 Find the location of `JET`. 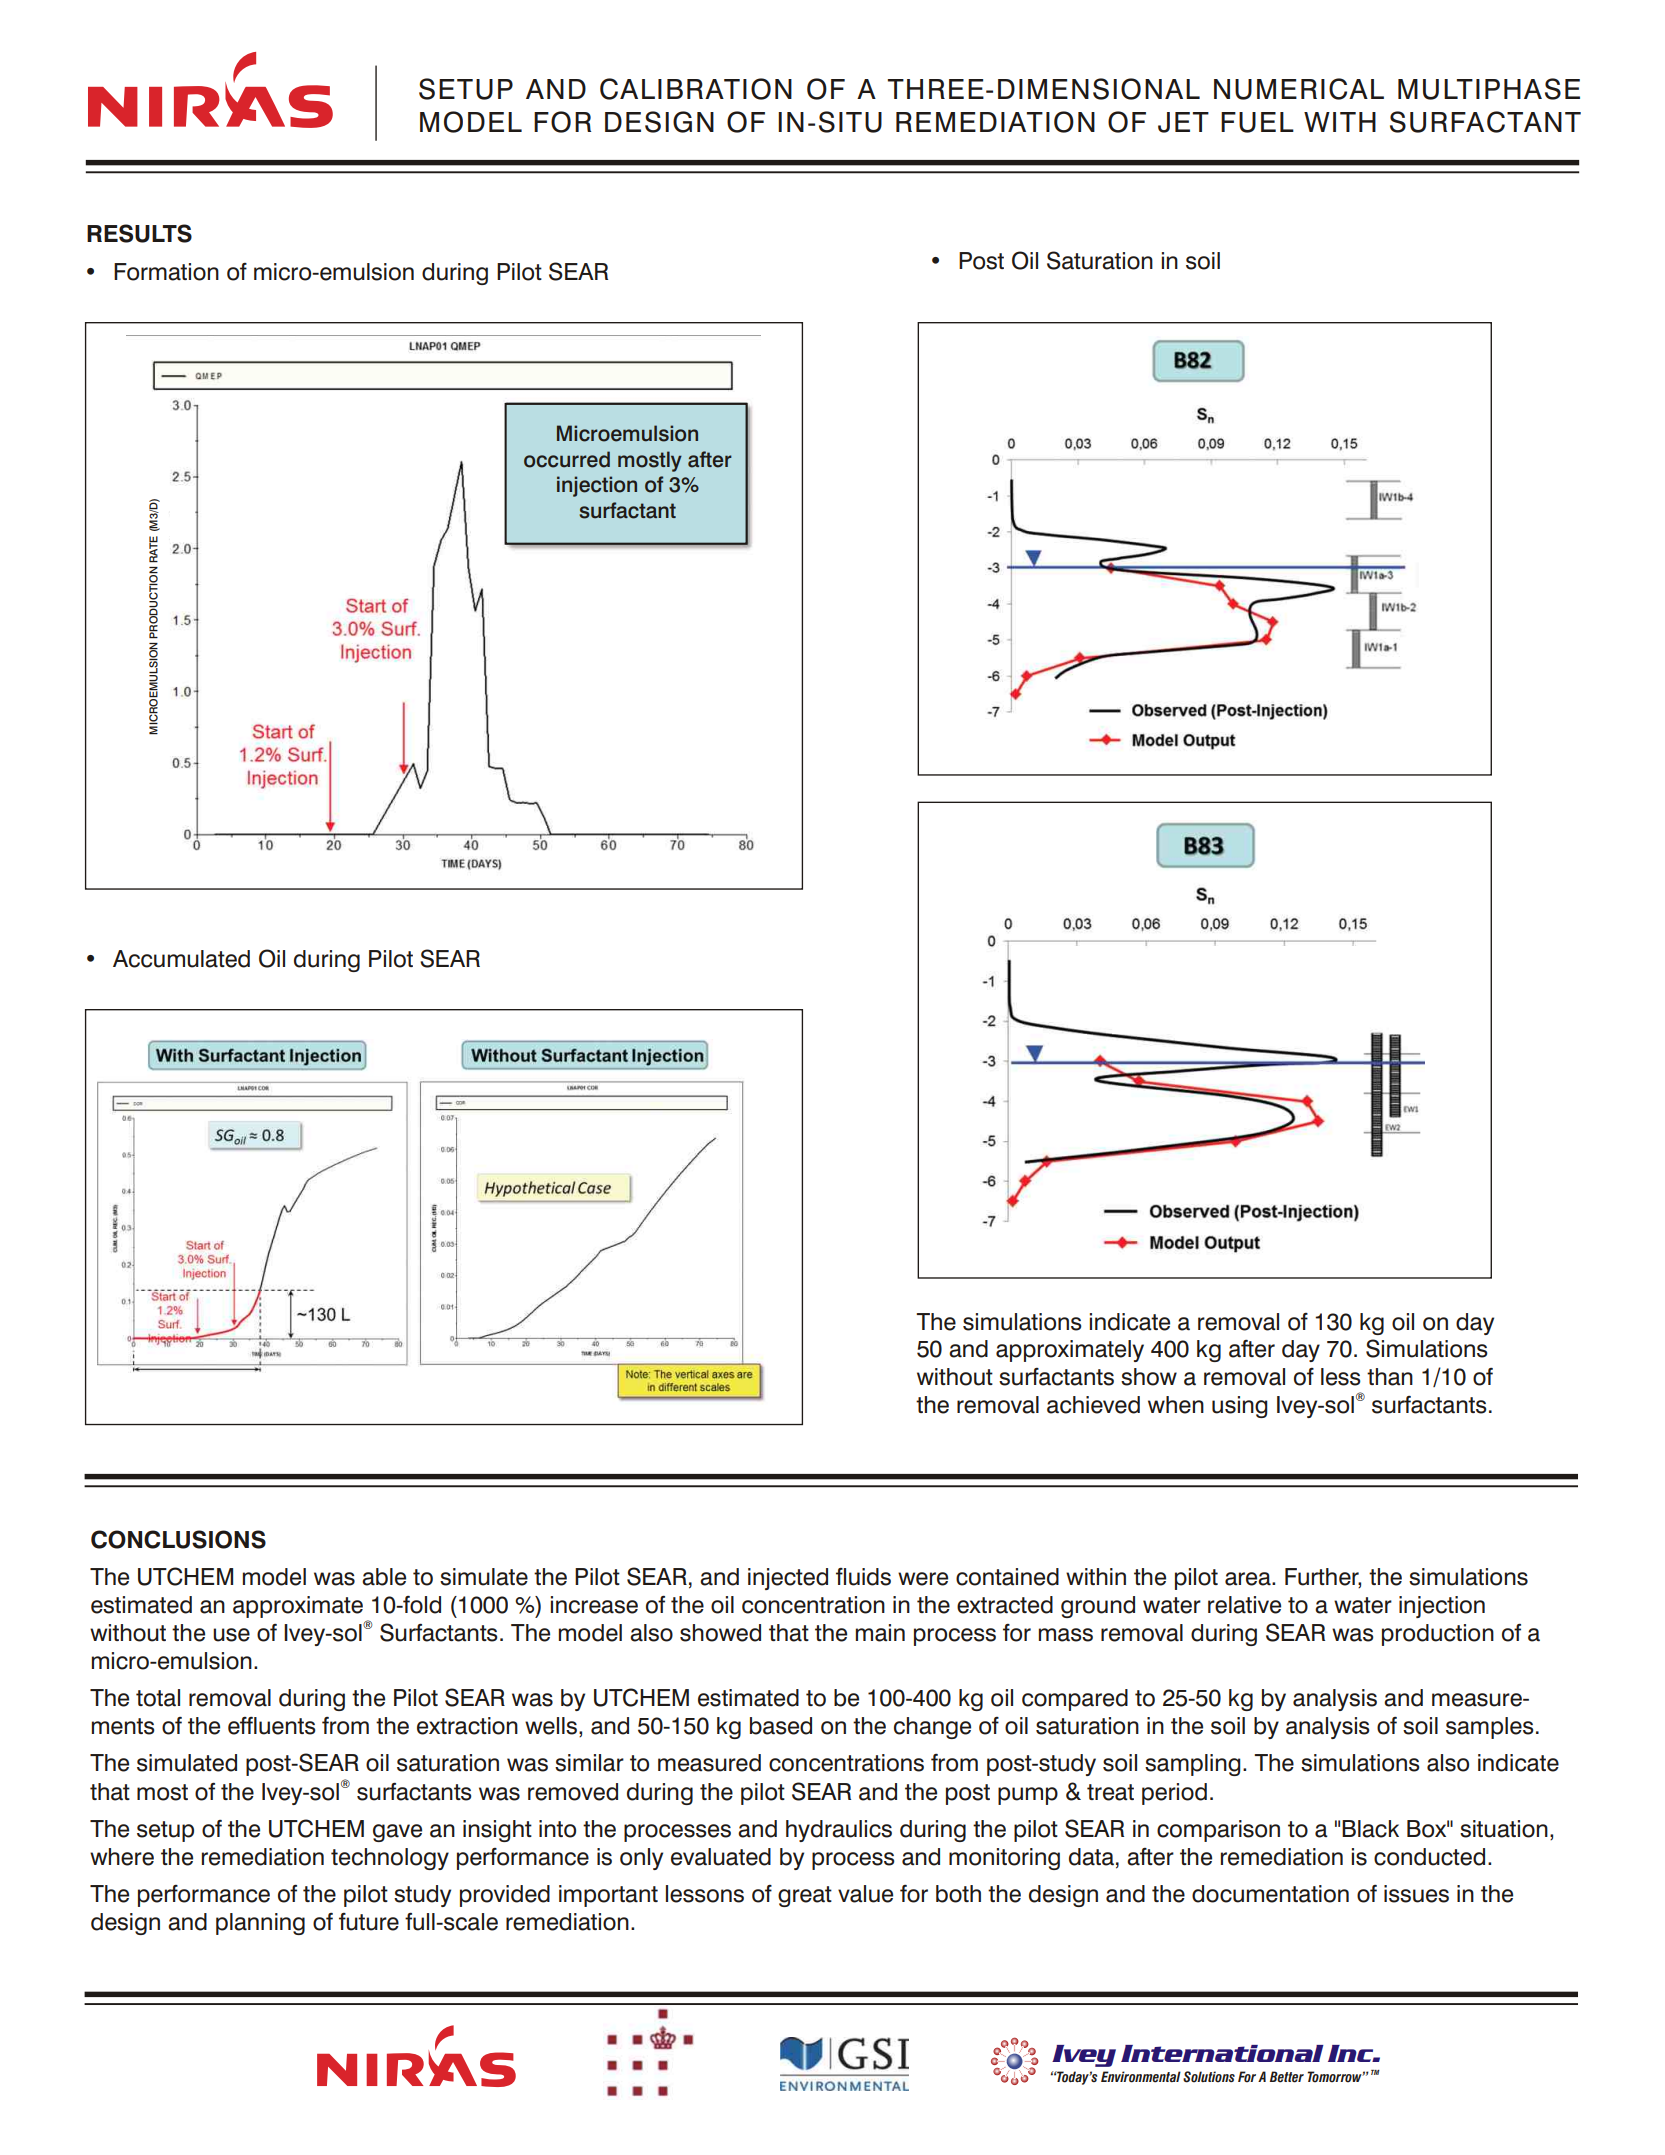

JET is located at coordinates (1183, 122).
